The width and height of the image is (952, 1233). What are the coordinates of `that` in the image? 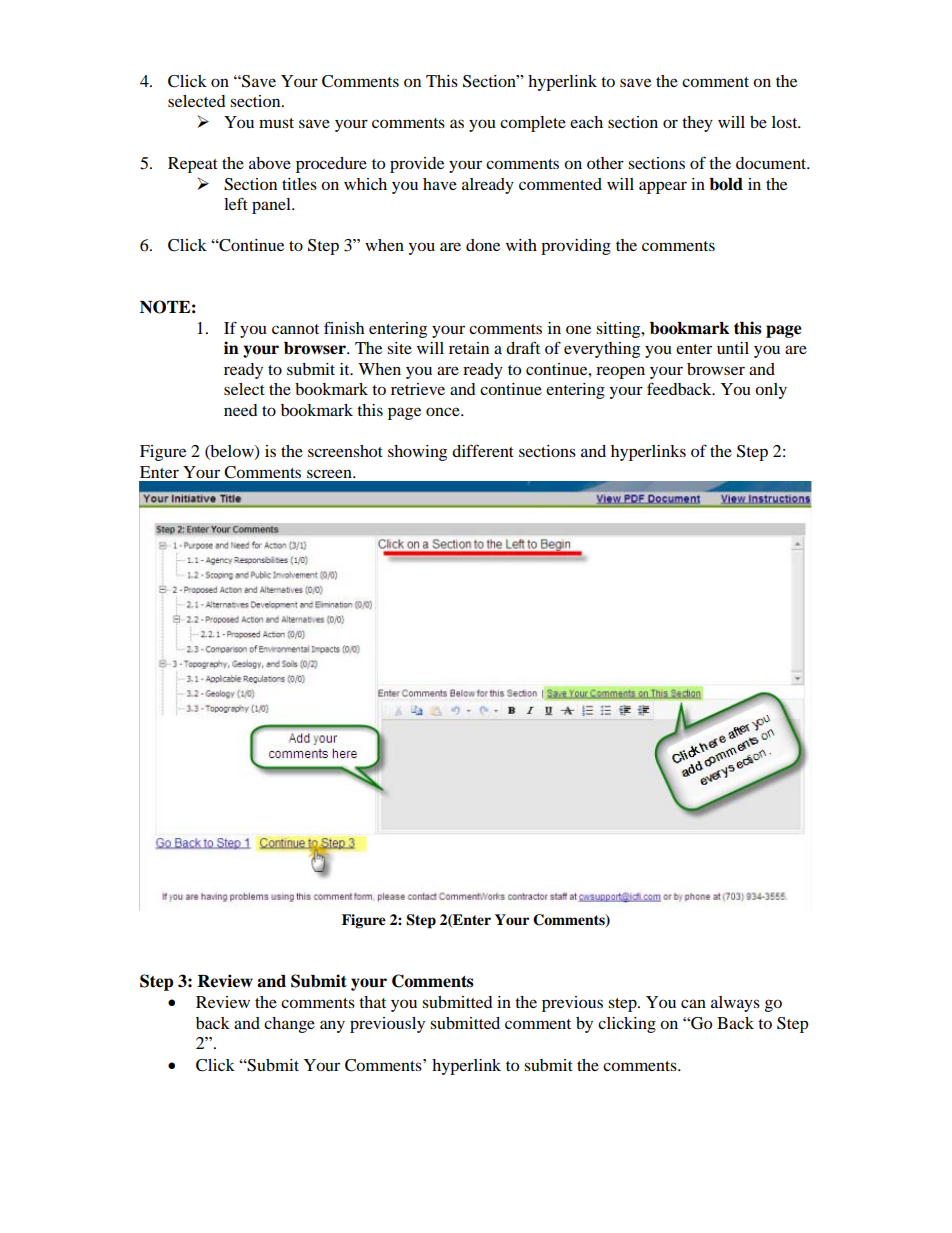 It's located at (372, 1002).
